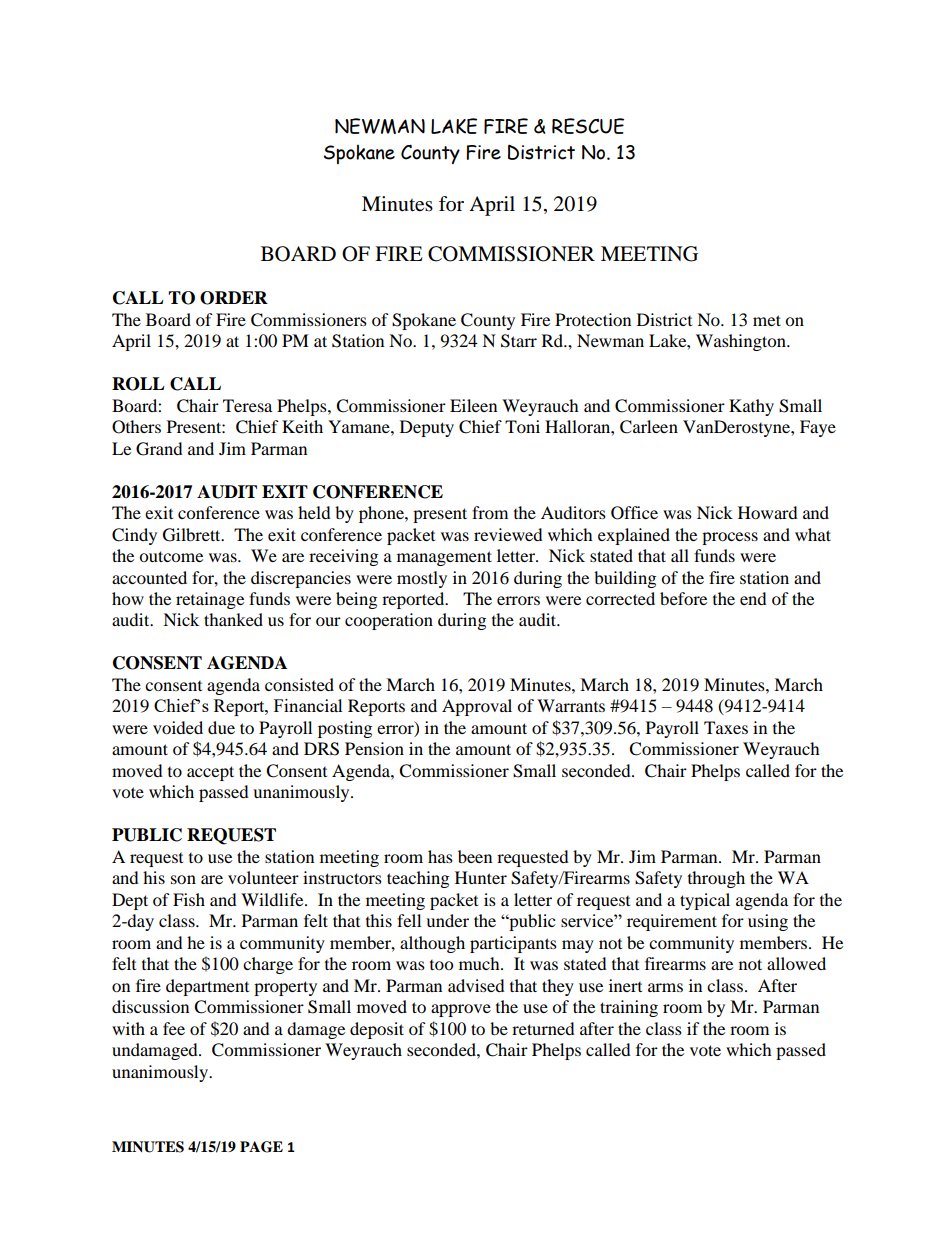 The width and height of the page is (952, 1233). I want to click on ORDER, so click(234, 298).
